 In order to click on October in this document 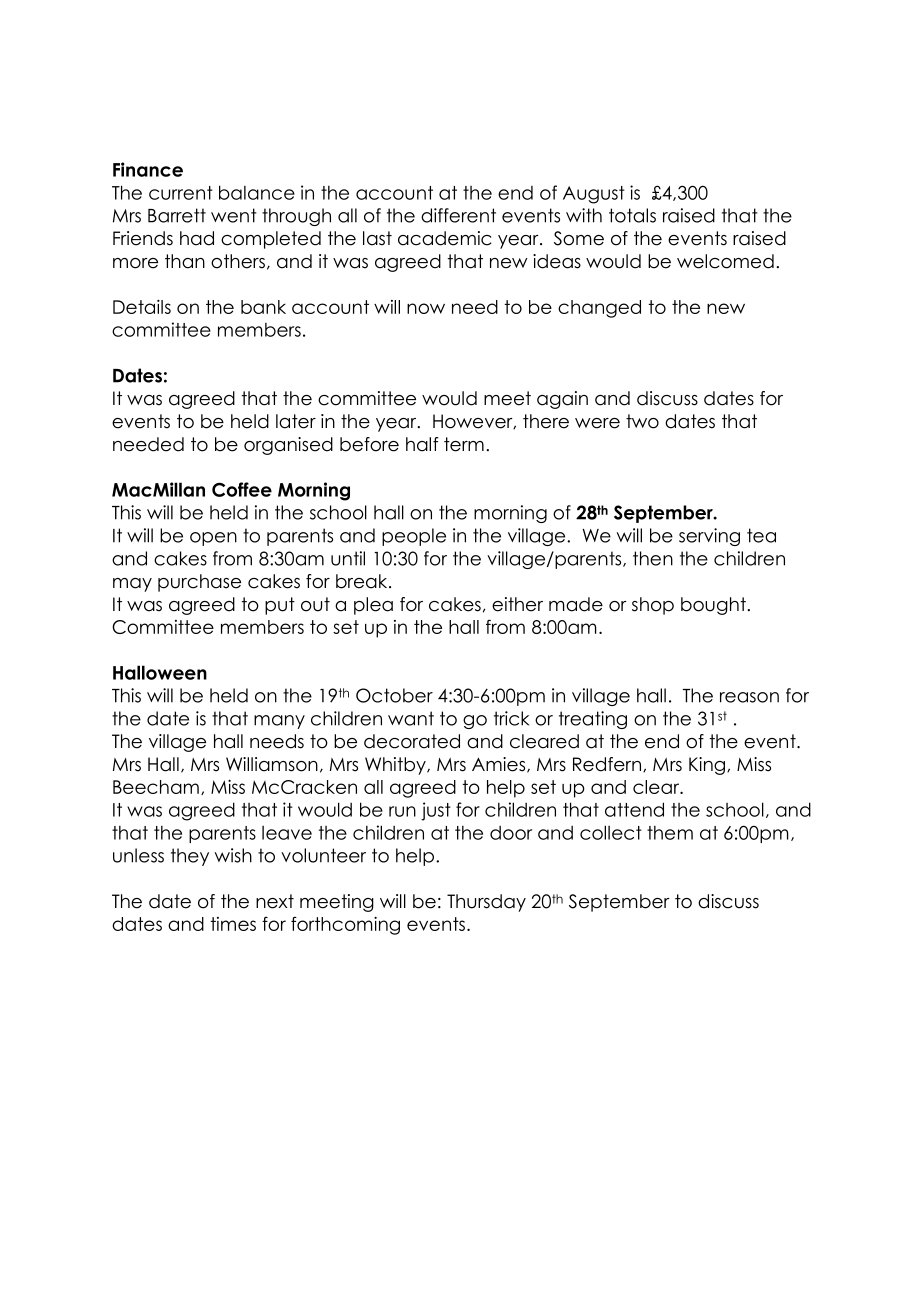, I will do `click(394, 695)`.
